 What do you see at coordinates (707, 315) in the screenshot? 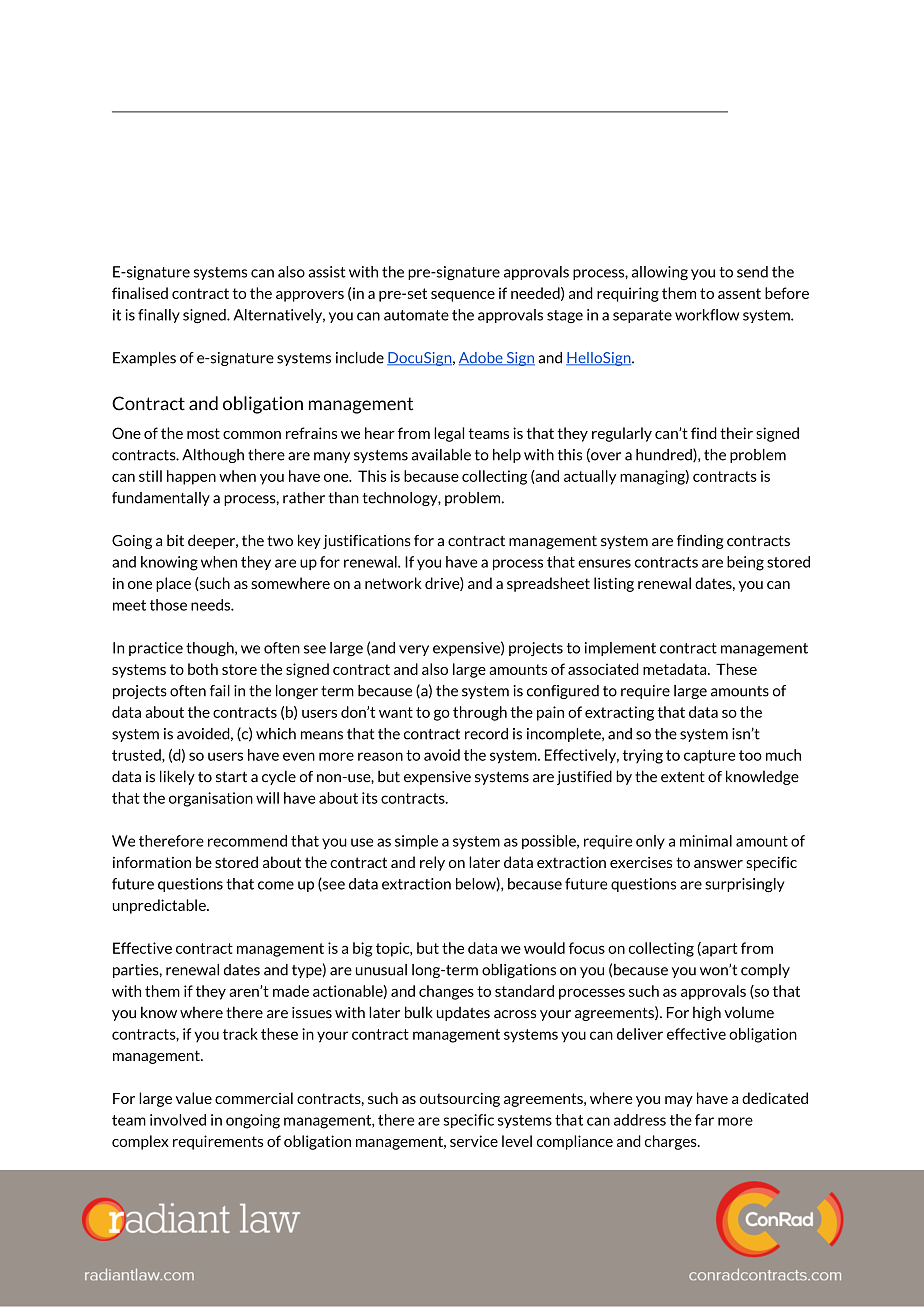
I see `workflow` at bounding box center [707, 315].
